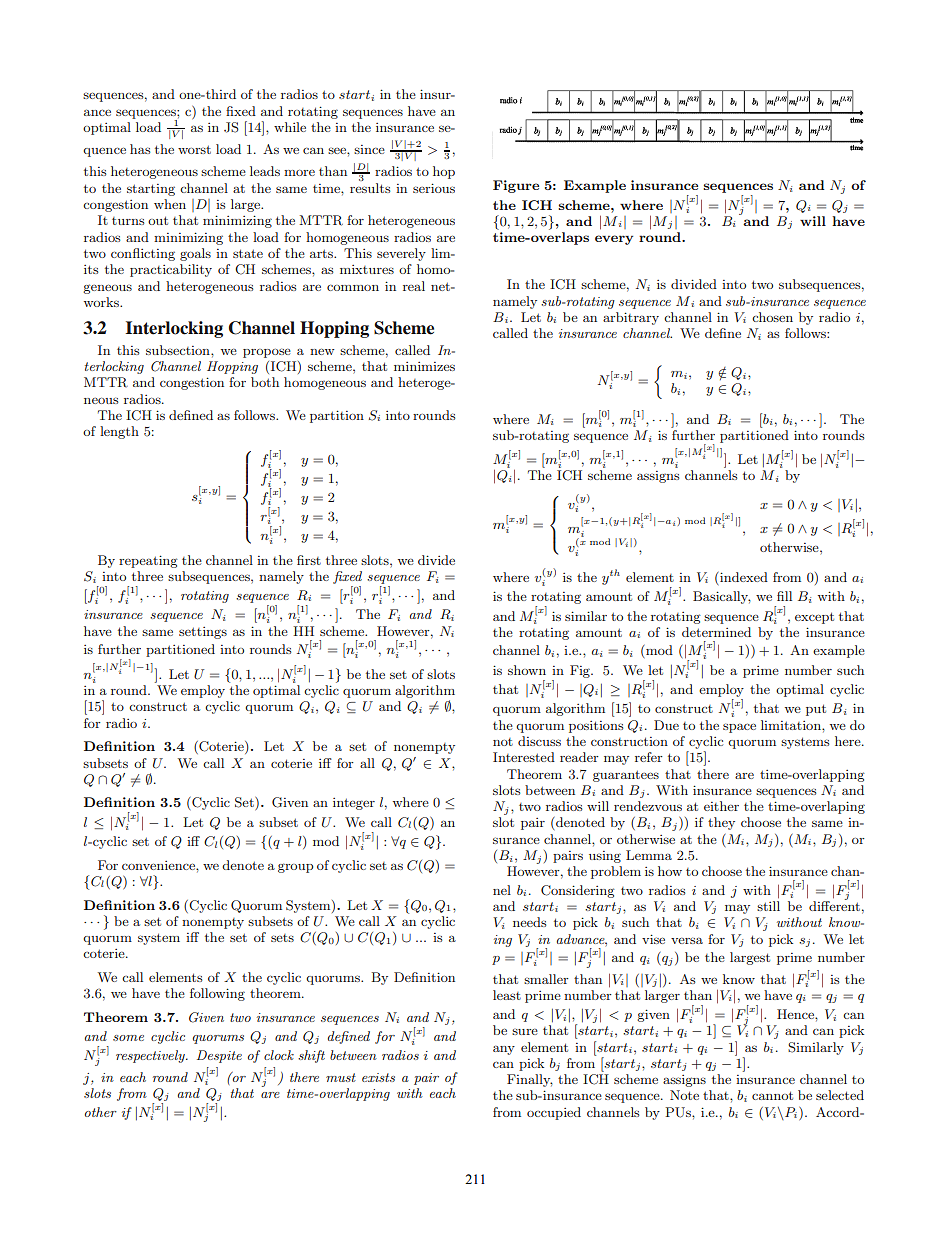  What do you see at coordinates (527, 670) in the screenshot?
I see `shown` at bounding box center [527, 670].
